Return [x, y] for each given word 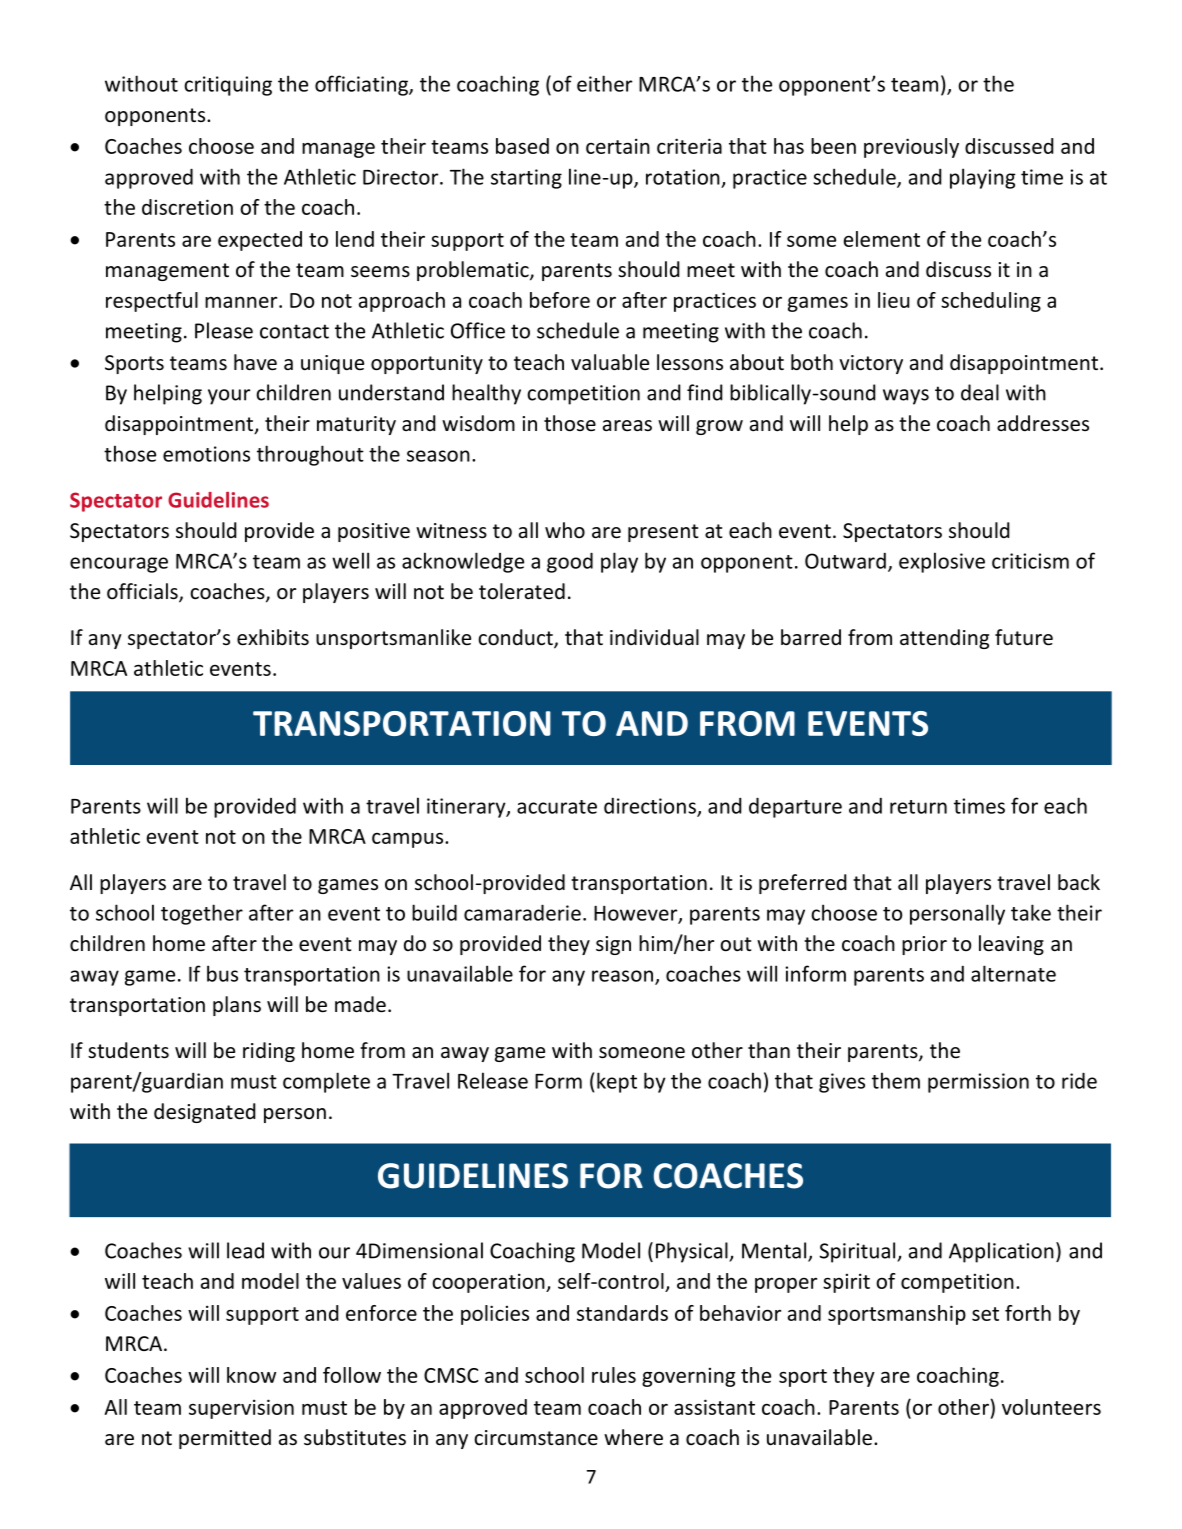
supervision [241, 1409]
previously [911, 148]
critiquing [228, 86]
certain [618, 146]
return [918, 807]
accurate [557, 807]
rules [614, 1375]
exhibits [273, 637]
